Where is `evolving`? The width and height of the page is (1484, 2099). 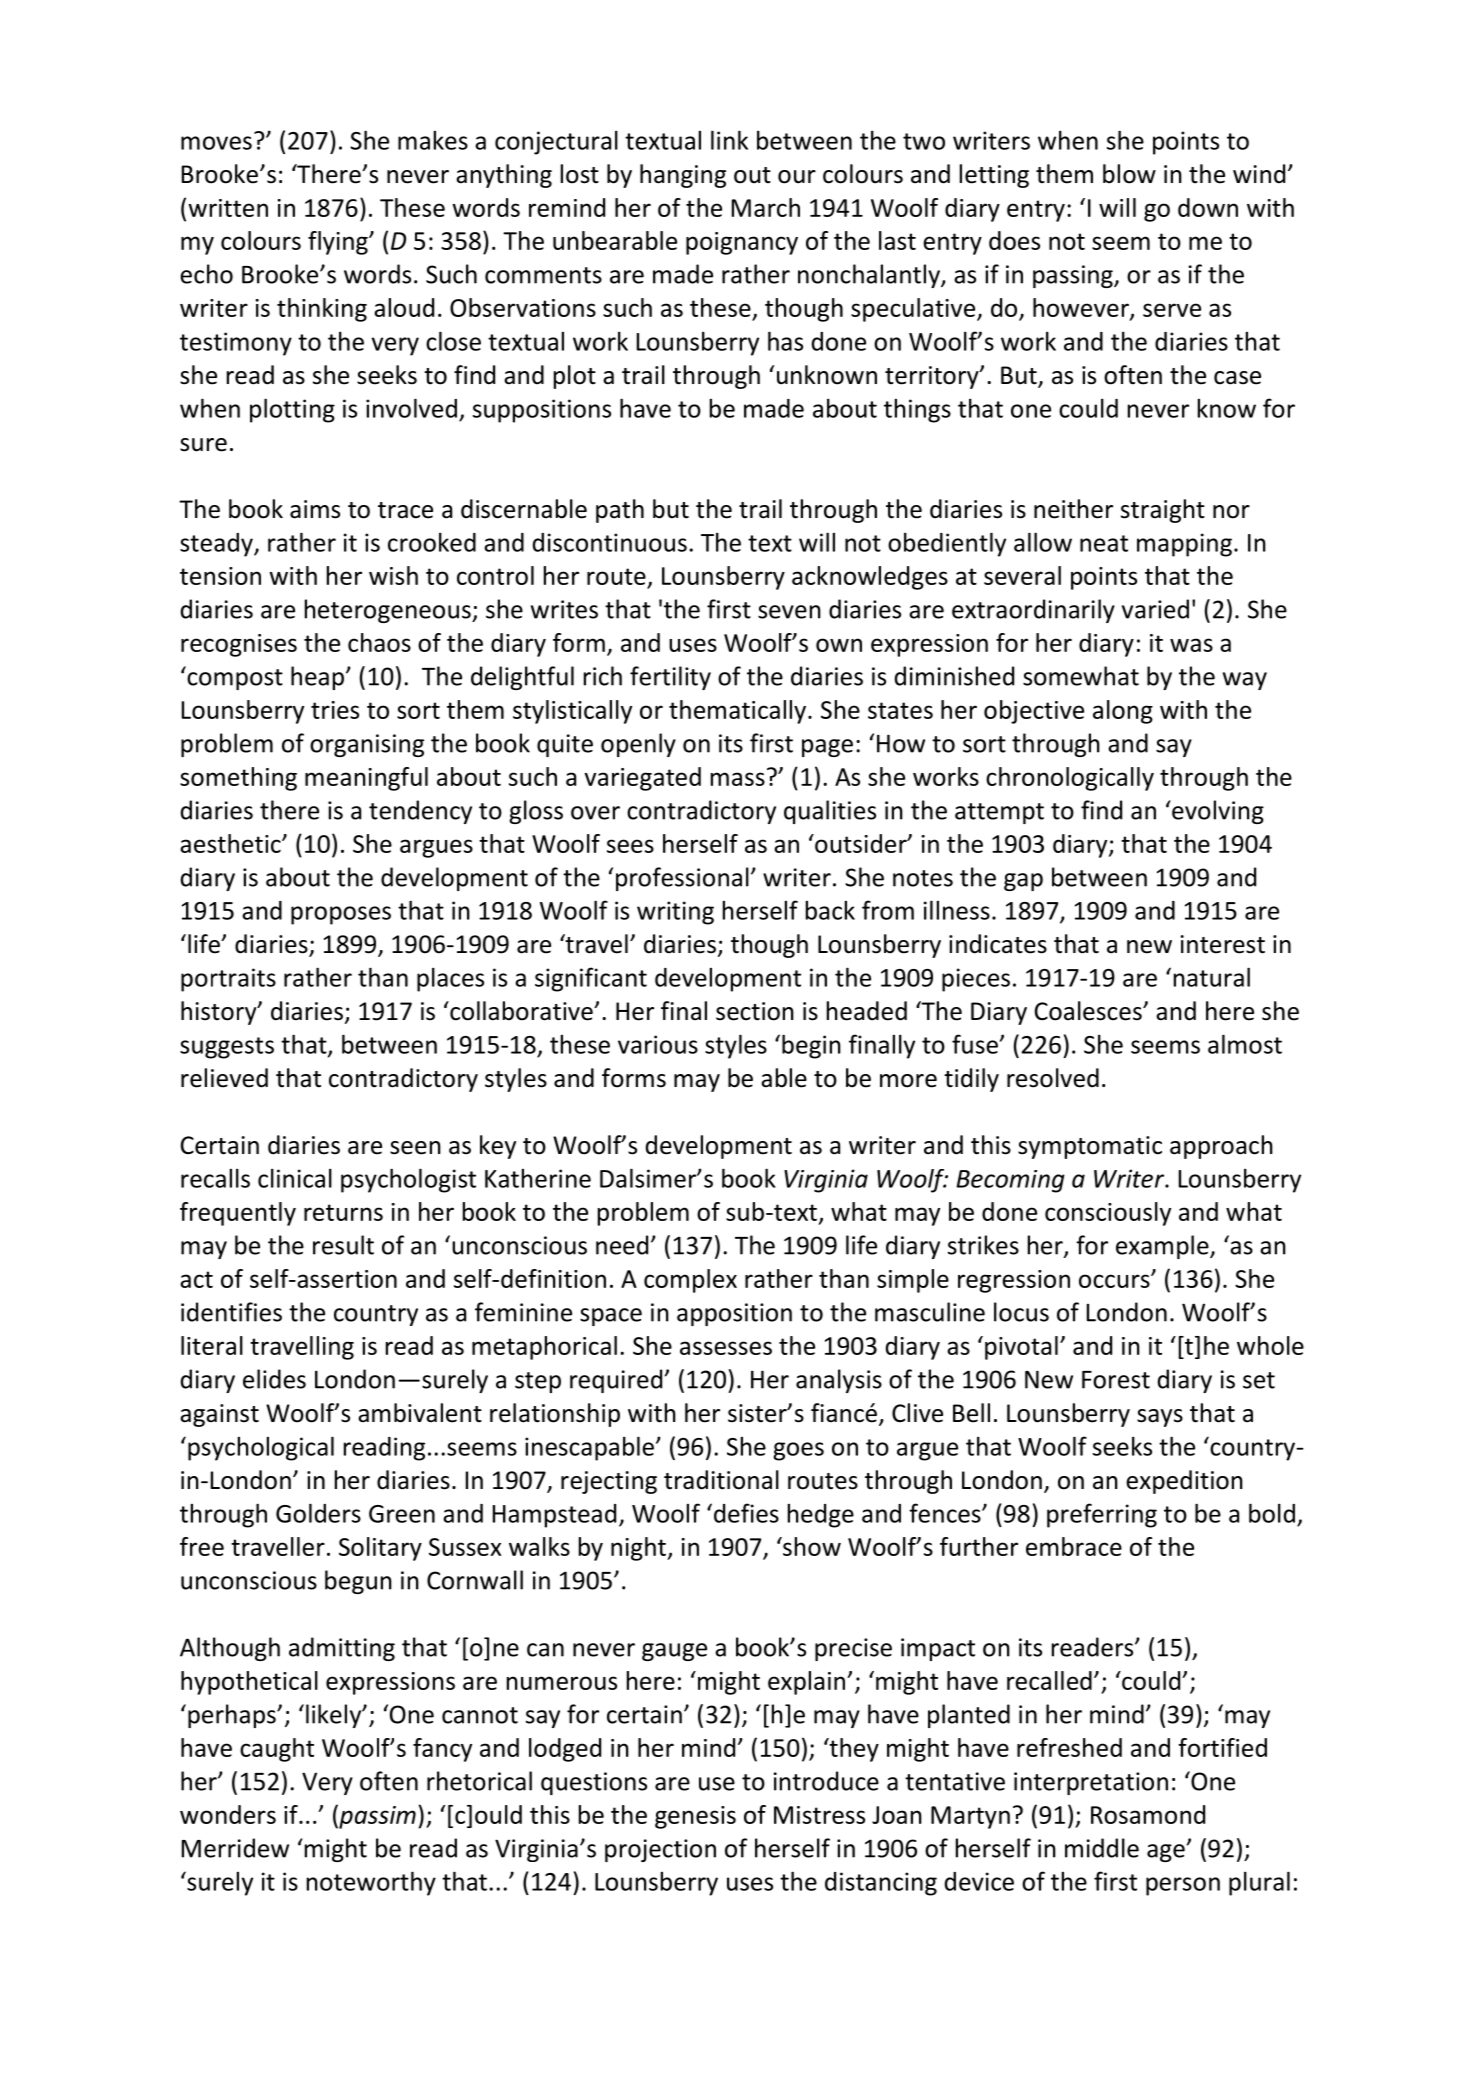 evolving is located at coordinates (1217, 812).
